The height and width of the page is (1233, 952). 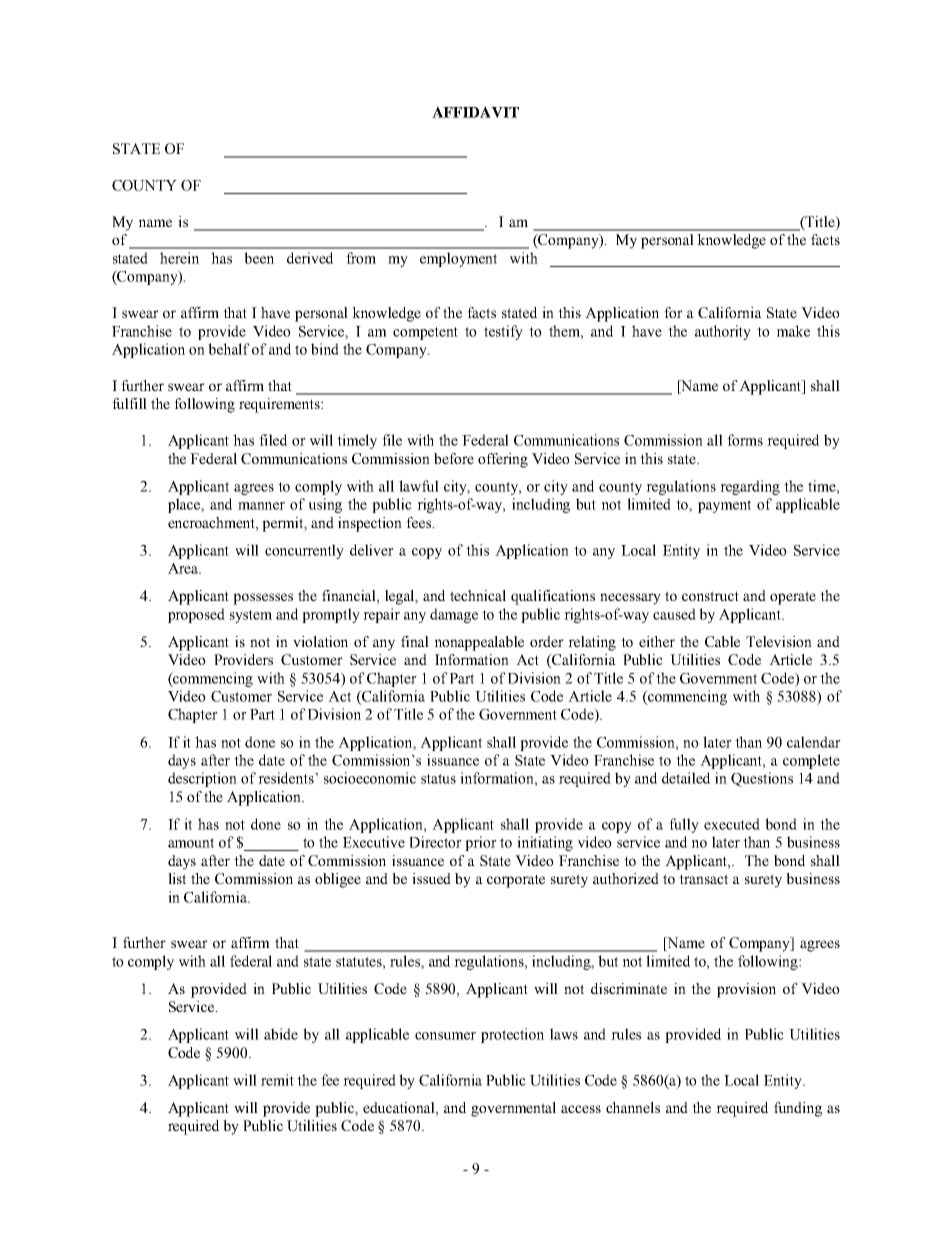 I want to click on behalf, so click(x=229, y=349).
